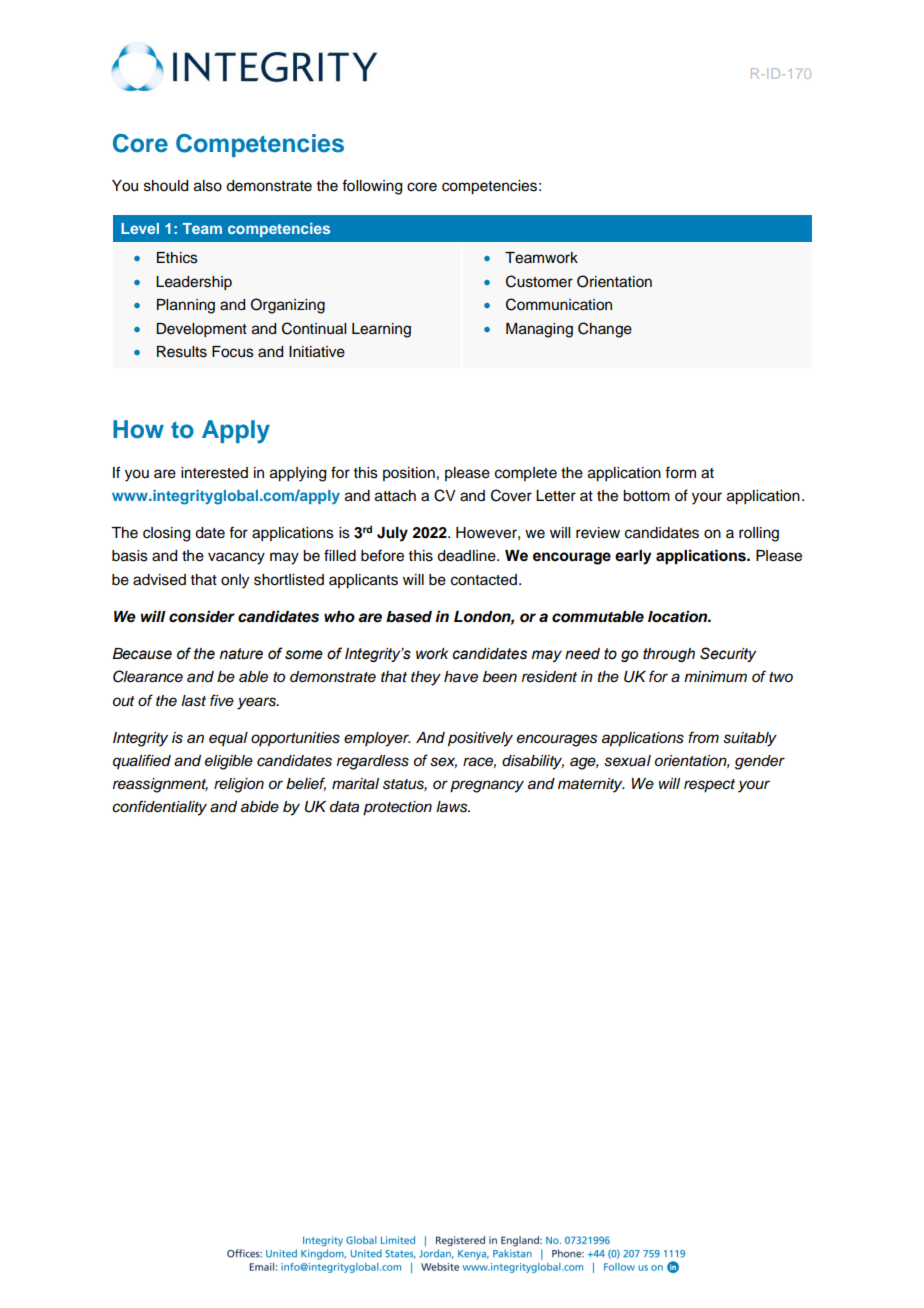  What do you see at coordinates (539, 281) in the screenshot?
I see `Customer` at bounding box center [539, 281].
